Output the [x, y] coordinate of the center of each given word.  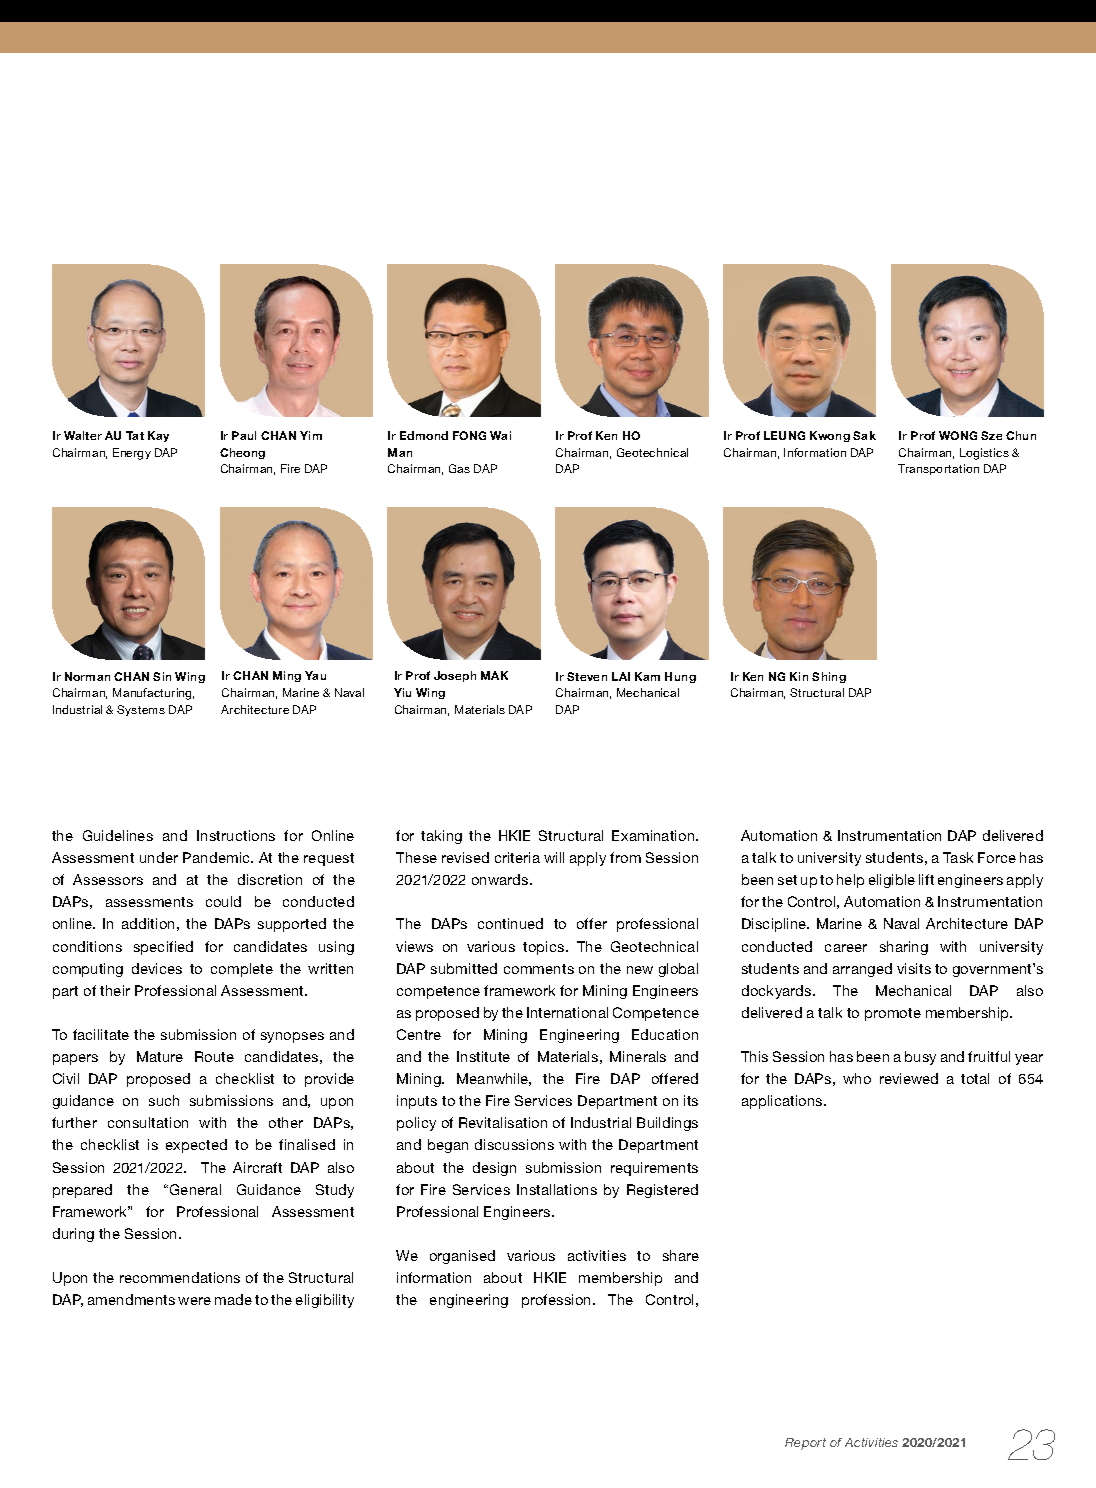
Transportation [938, 469]
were [194, 1301]
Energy [132, 454]
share [681, 1255]
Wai [500, 435]
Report [805, 1444]
